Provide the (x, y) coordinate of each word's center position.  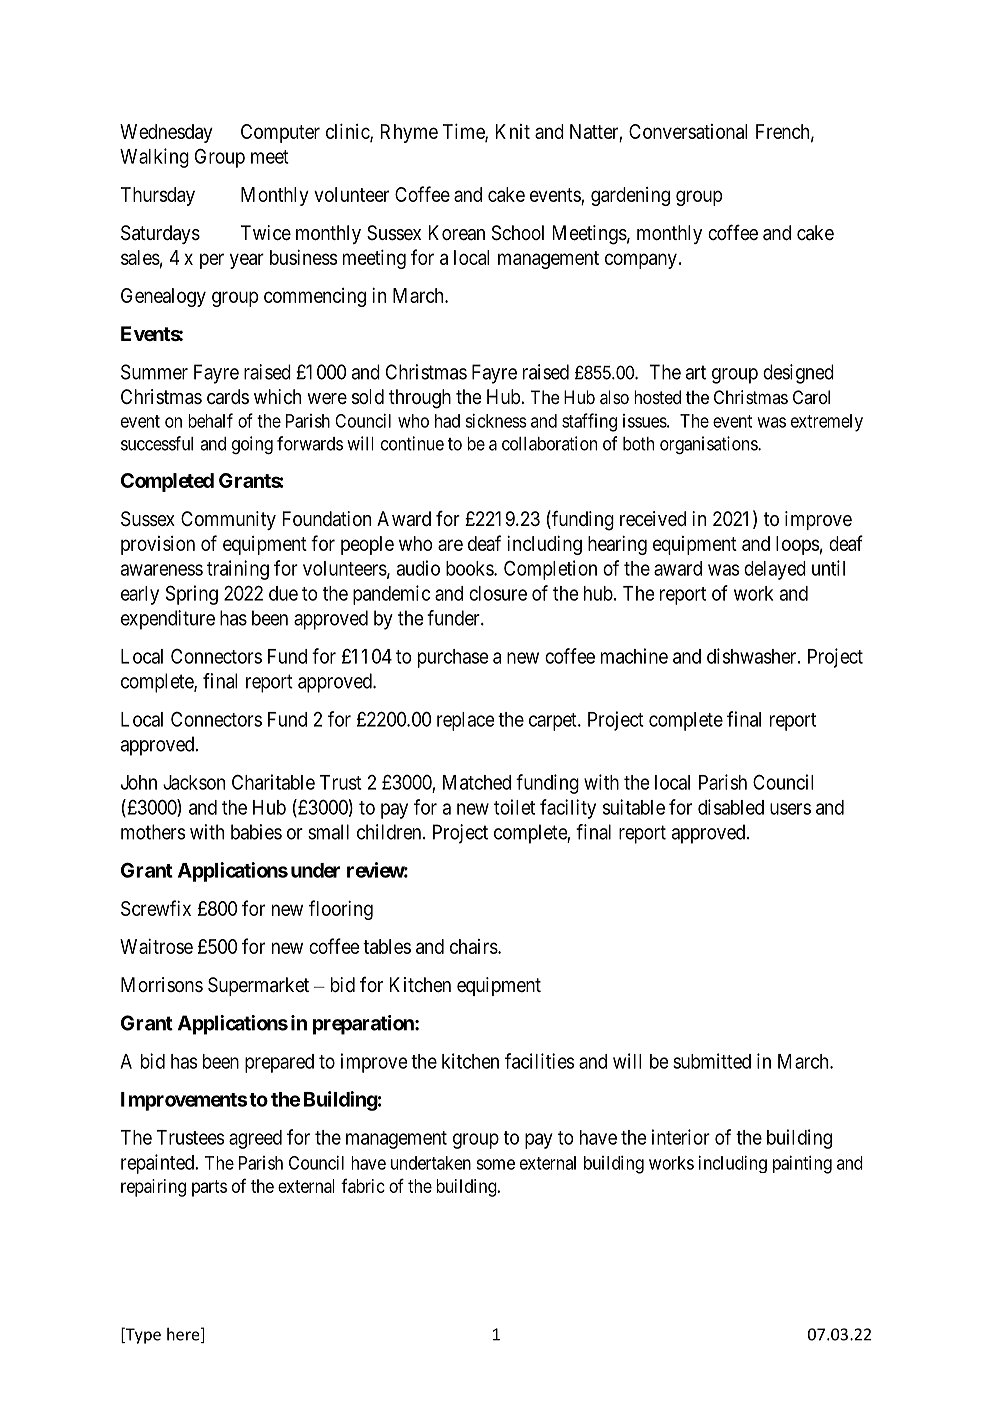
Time (464, 132)
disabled (731, 807)
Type (142, 1335)
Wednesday (166, 133)
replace (465, 721)
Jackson (194, 782)
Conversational (688, 131)
